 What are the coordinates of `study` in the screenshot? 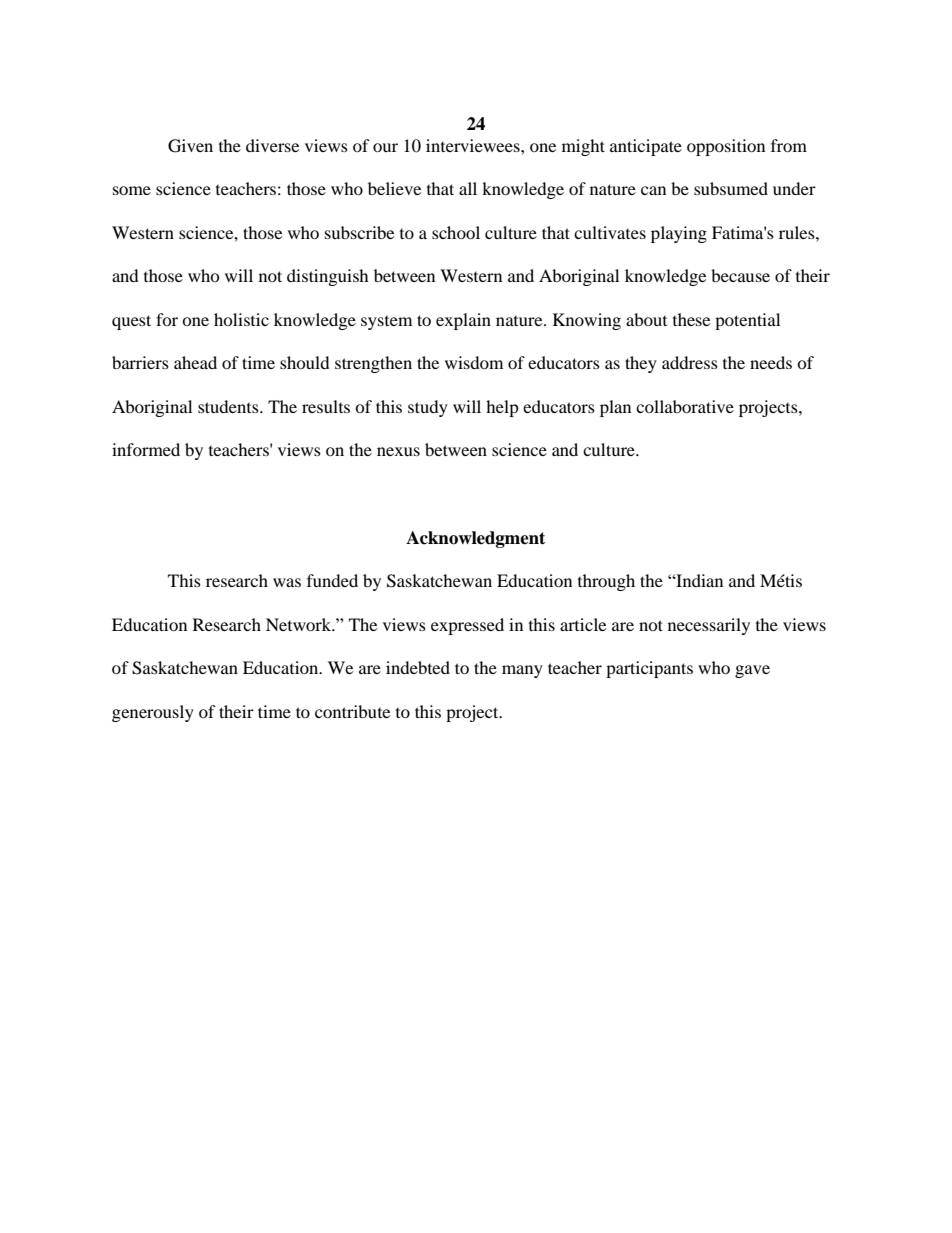 It's located at (428, 408).
